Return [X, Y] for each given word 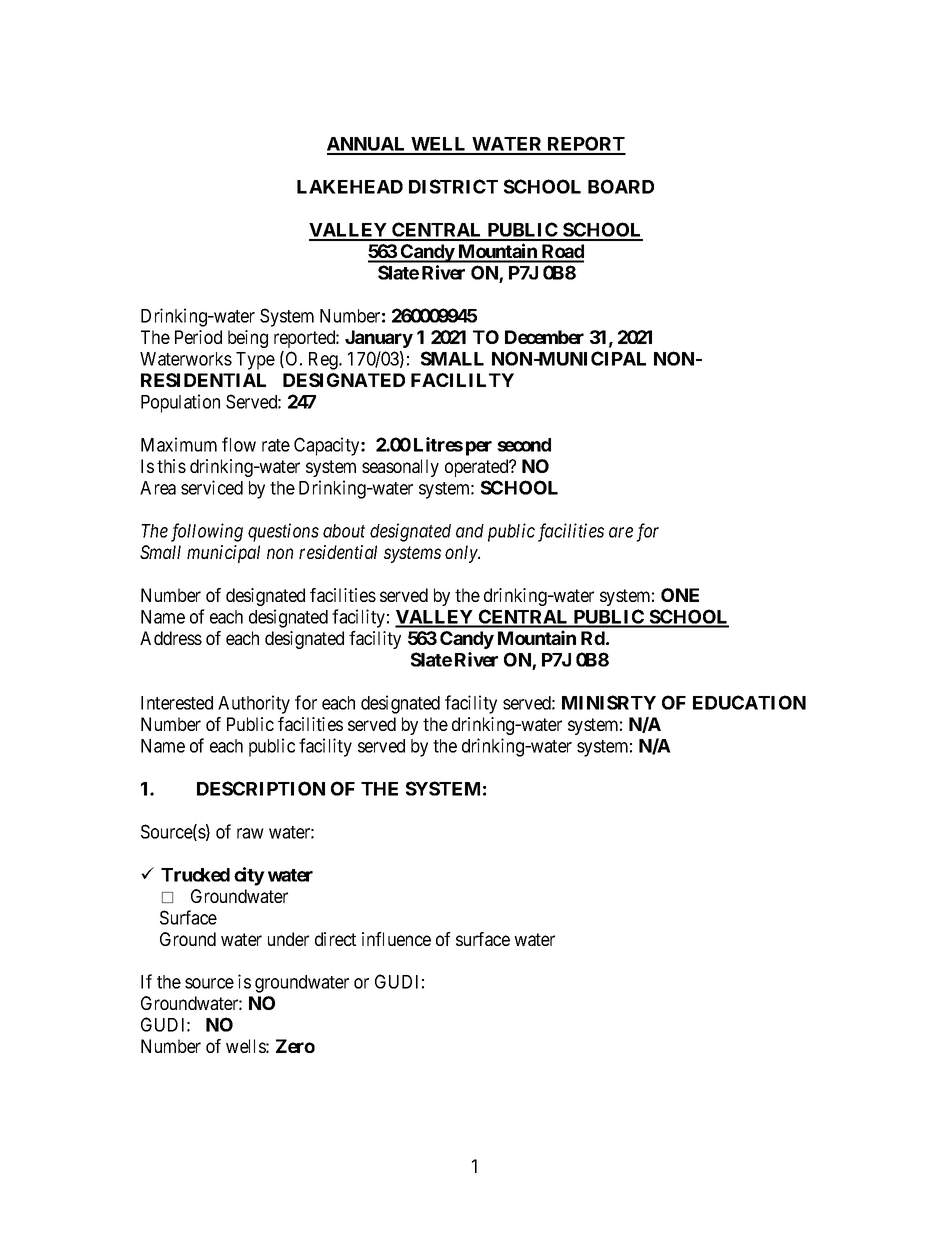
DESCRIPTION [261, 788]
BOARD [621, 186]
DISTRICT [453, 186]
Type [255, 361]
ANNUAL [368, 145]
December [544, 337]
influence [396, 939]
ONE [680, 595]
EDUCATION [749, 702]
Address [171, 638]
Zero [295, 1046]
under [288, 939]
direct [335, 939]
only [462, 554]
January [379, 339]
